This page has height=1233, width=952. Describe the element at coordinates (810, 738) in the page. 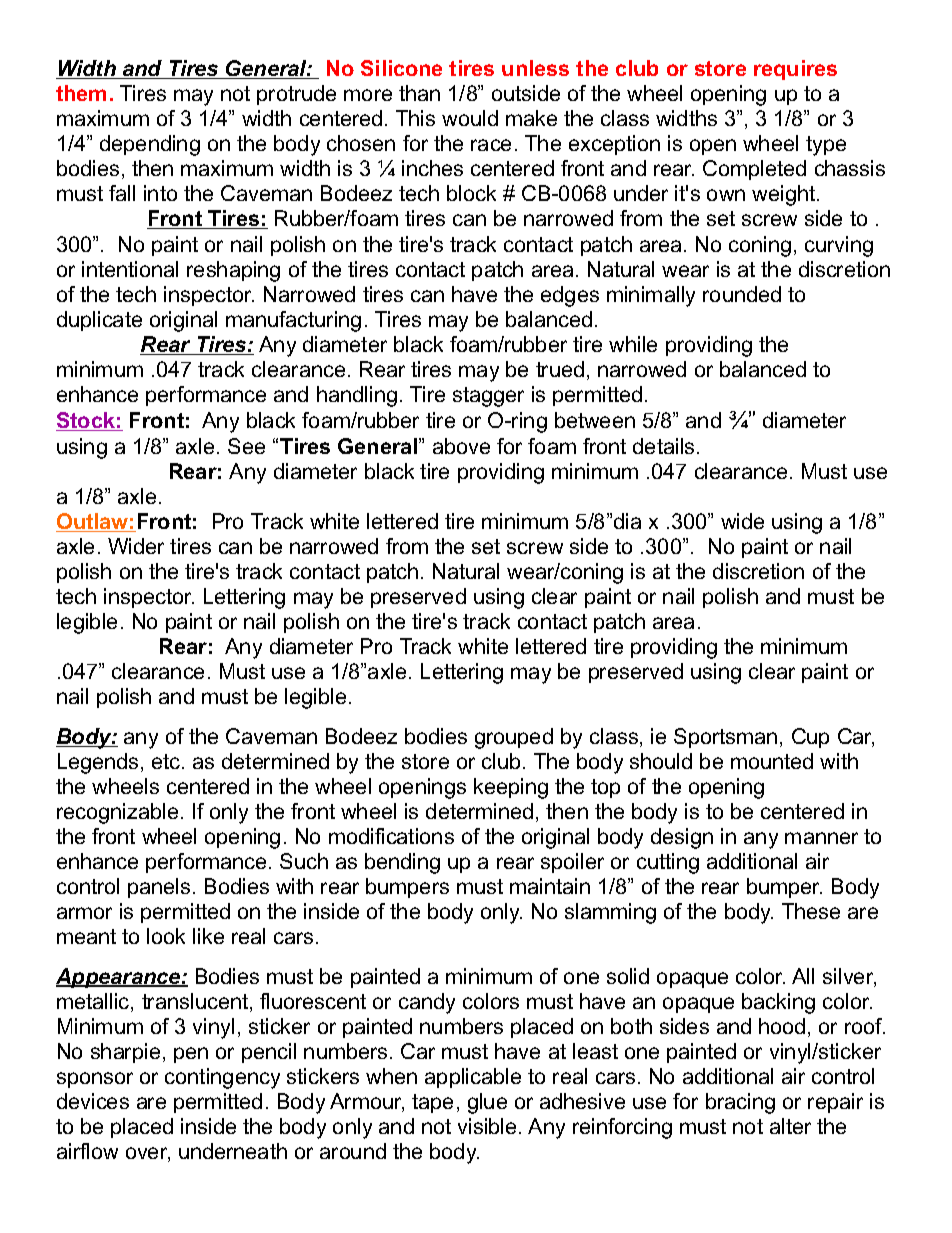

I see `Cup` at that location.
